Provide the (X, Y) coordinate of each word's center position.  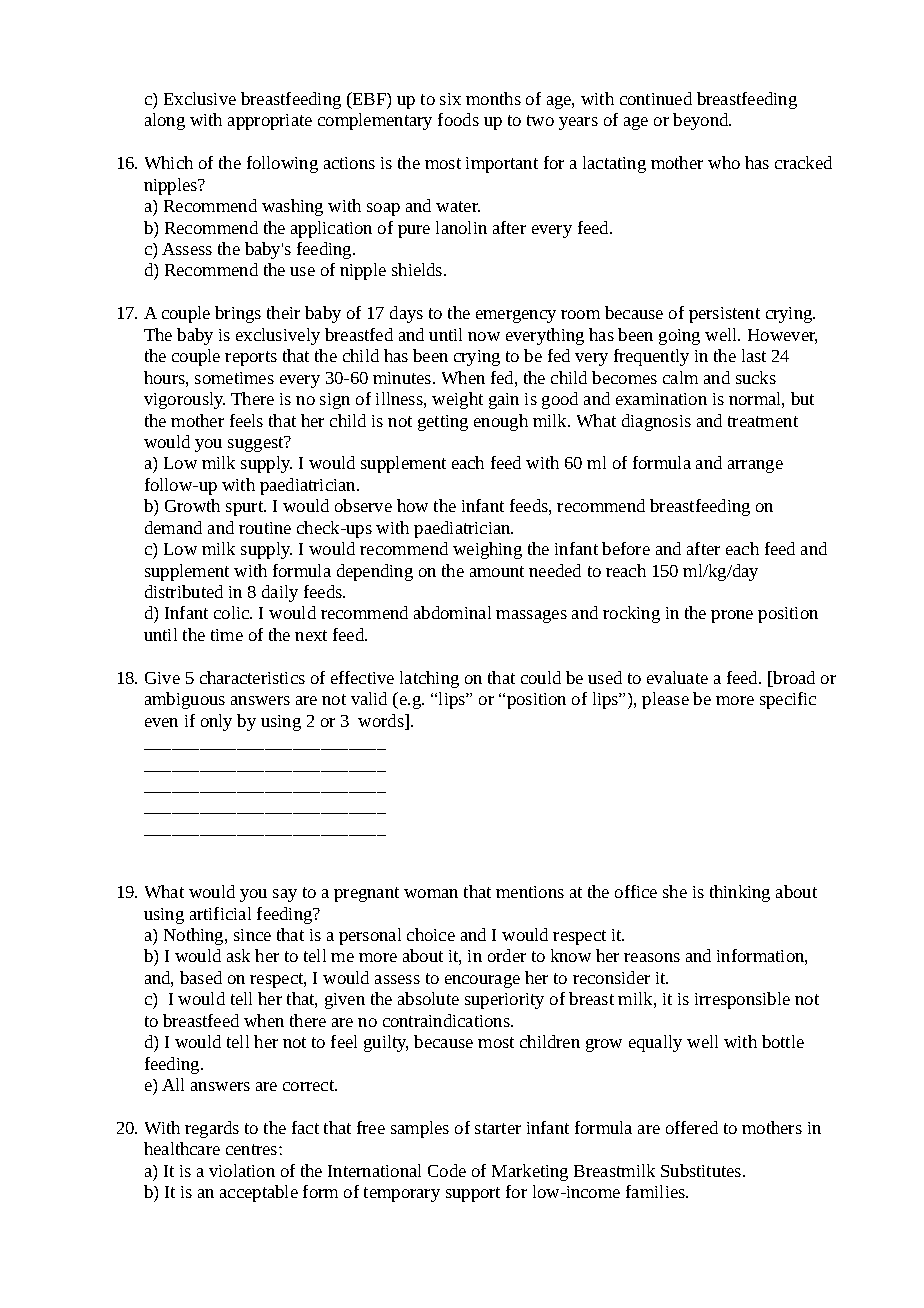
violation (242, 1170)
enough (501, 422)
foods (458, 119)
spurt (246, 508)
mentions (530, 892)
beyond (702, 121)
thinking (740, 893)
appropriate (270, 122)
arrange (755, 466)
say (285, 895)
